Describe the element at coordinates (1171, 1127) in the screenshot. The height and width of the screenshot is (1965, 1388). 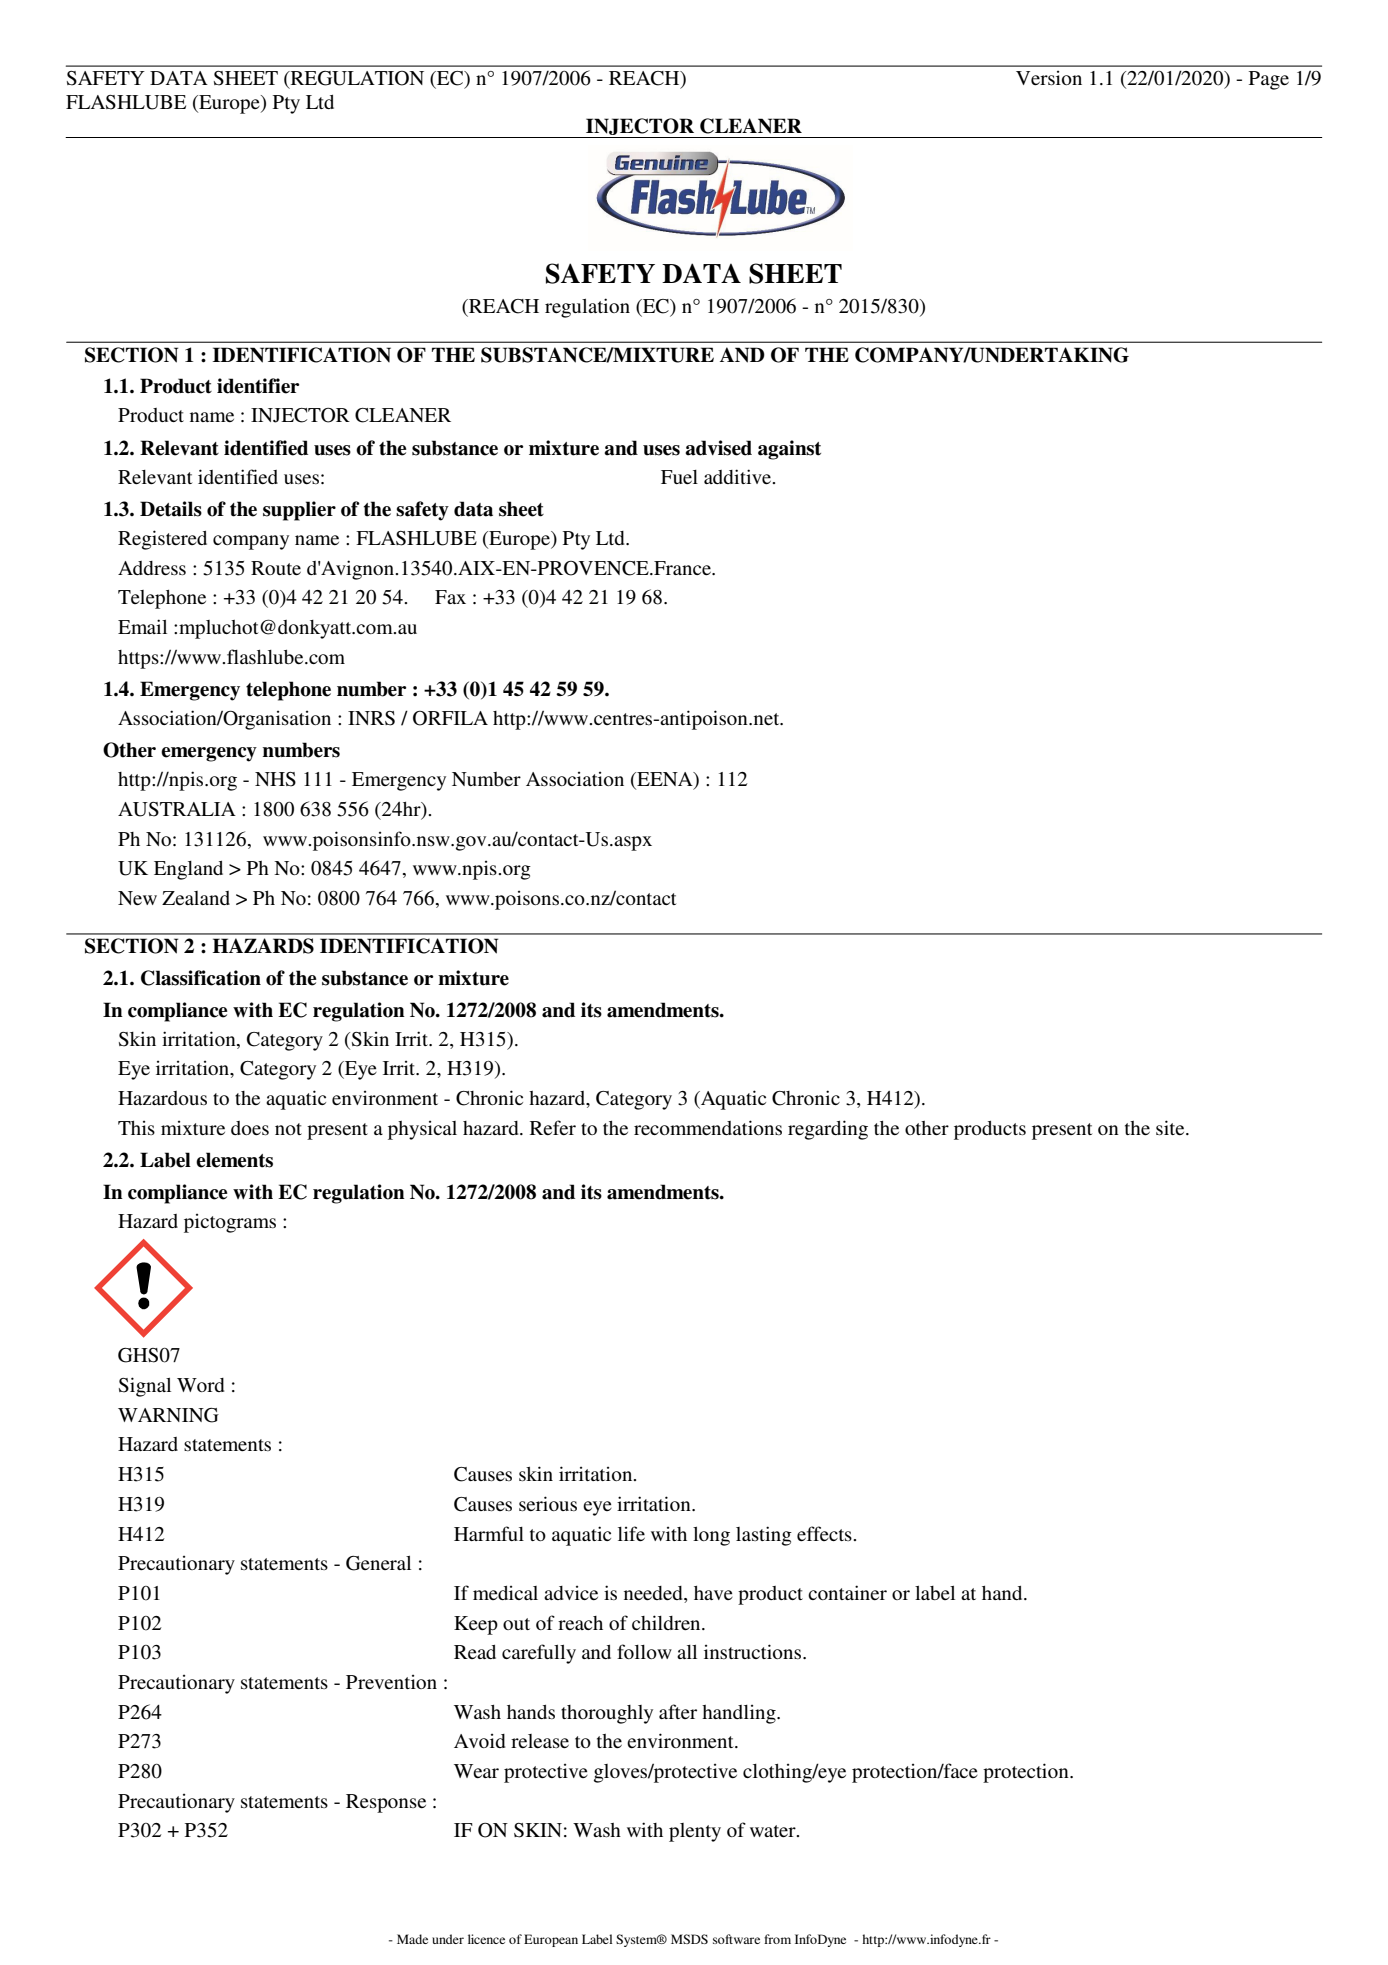
I see `site` at that location.
